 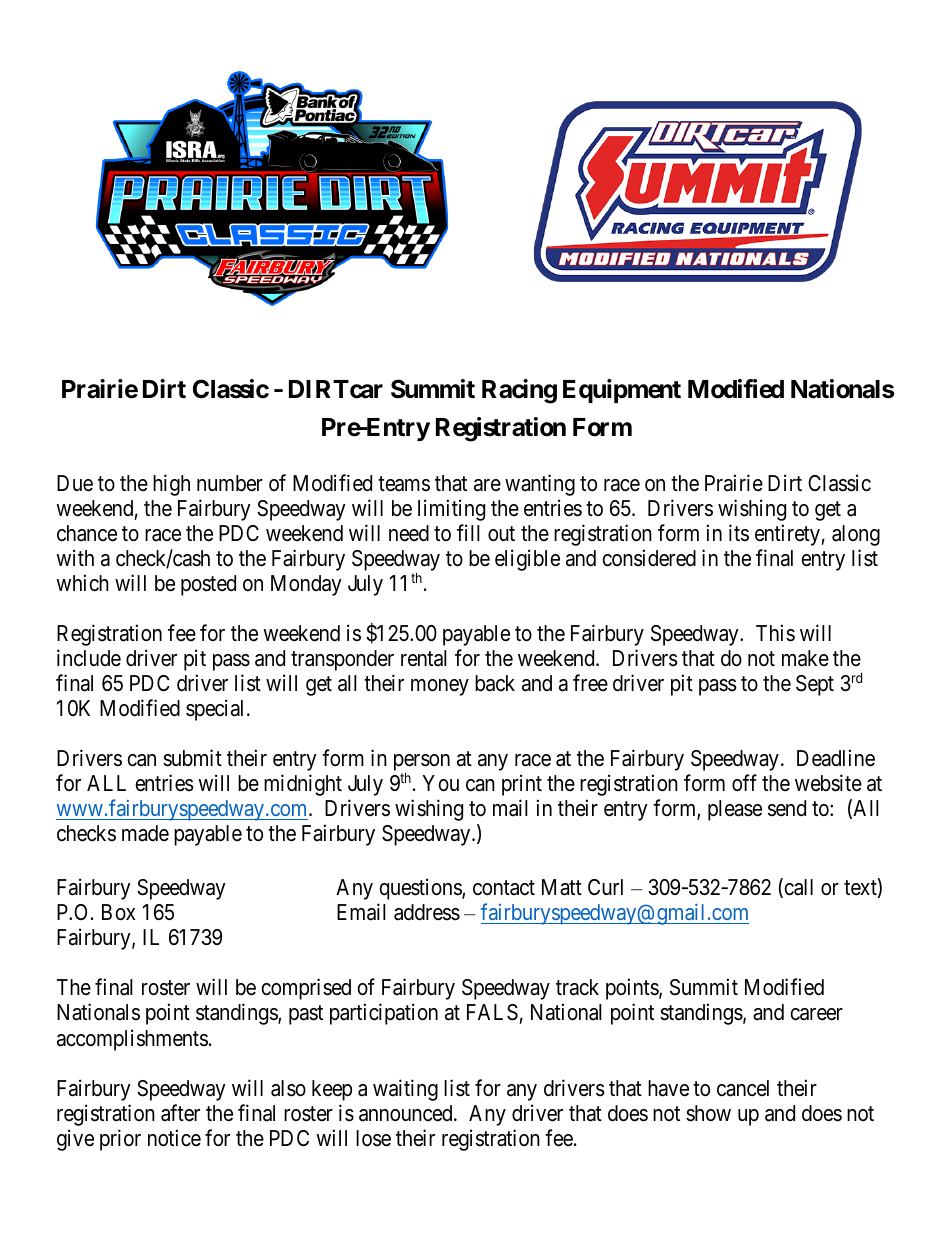 I want to click on Box, so click(x=118, y=912).
